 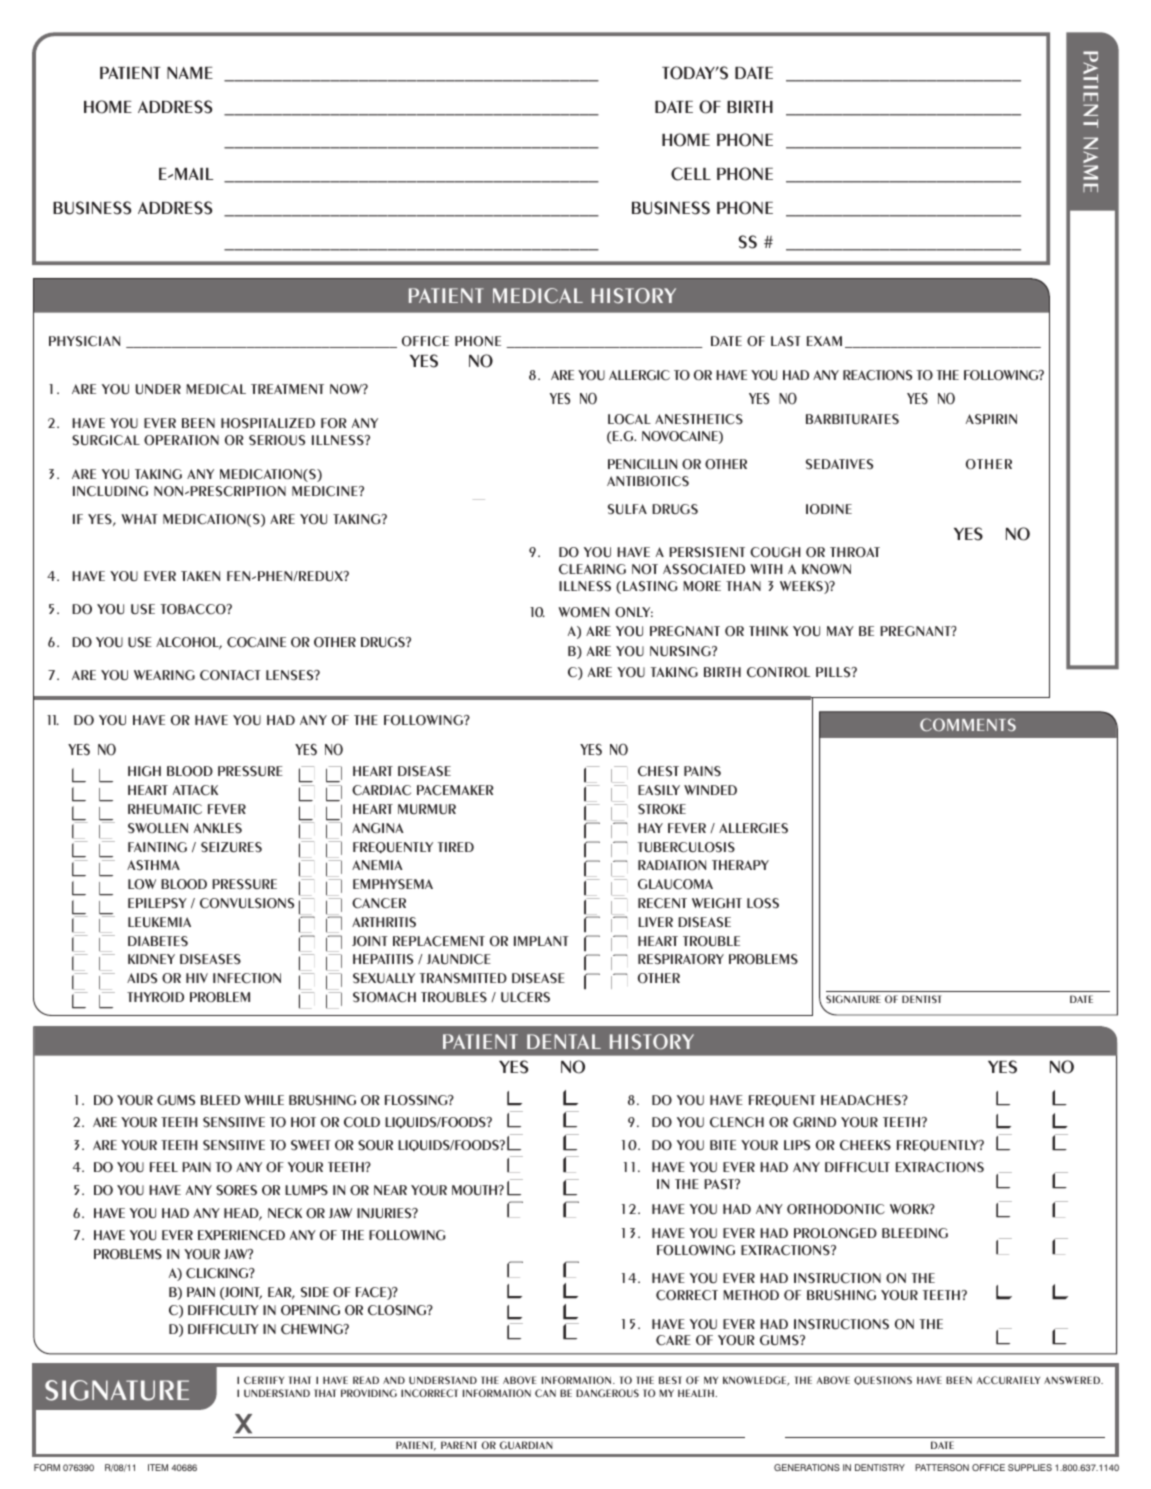 What do you see at coordinates (942, 1467) in the screenshot?
I see `PATTERSON` at bounding box center [942, 1467].
